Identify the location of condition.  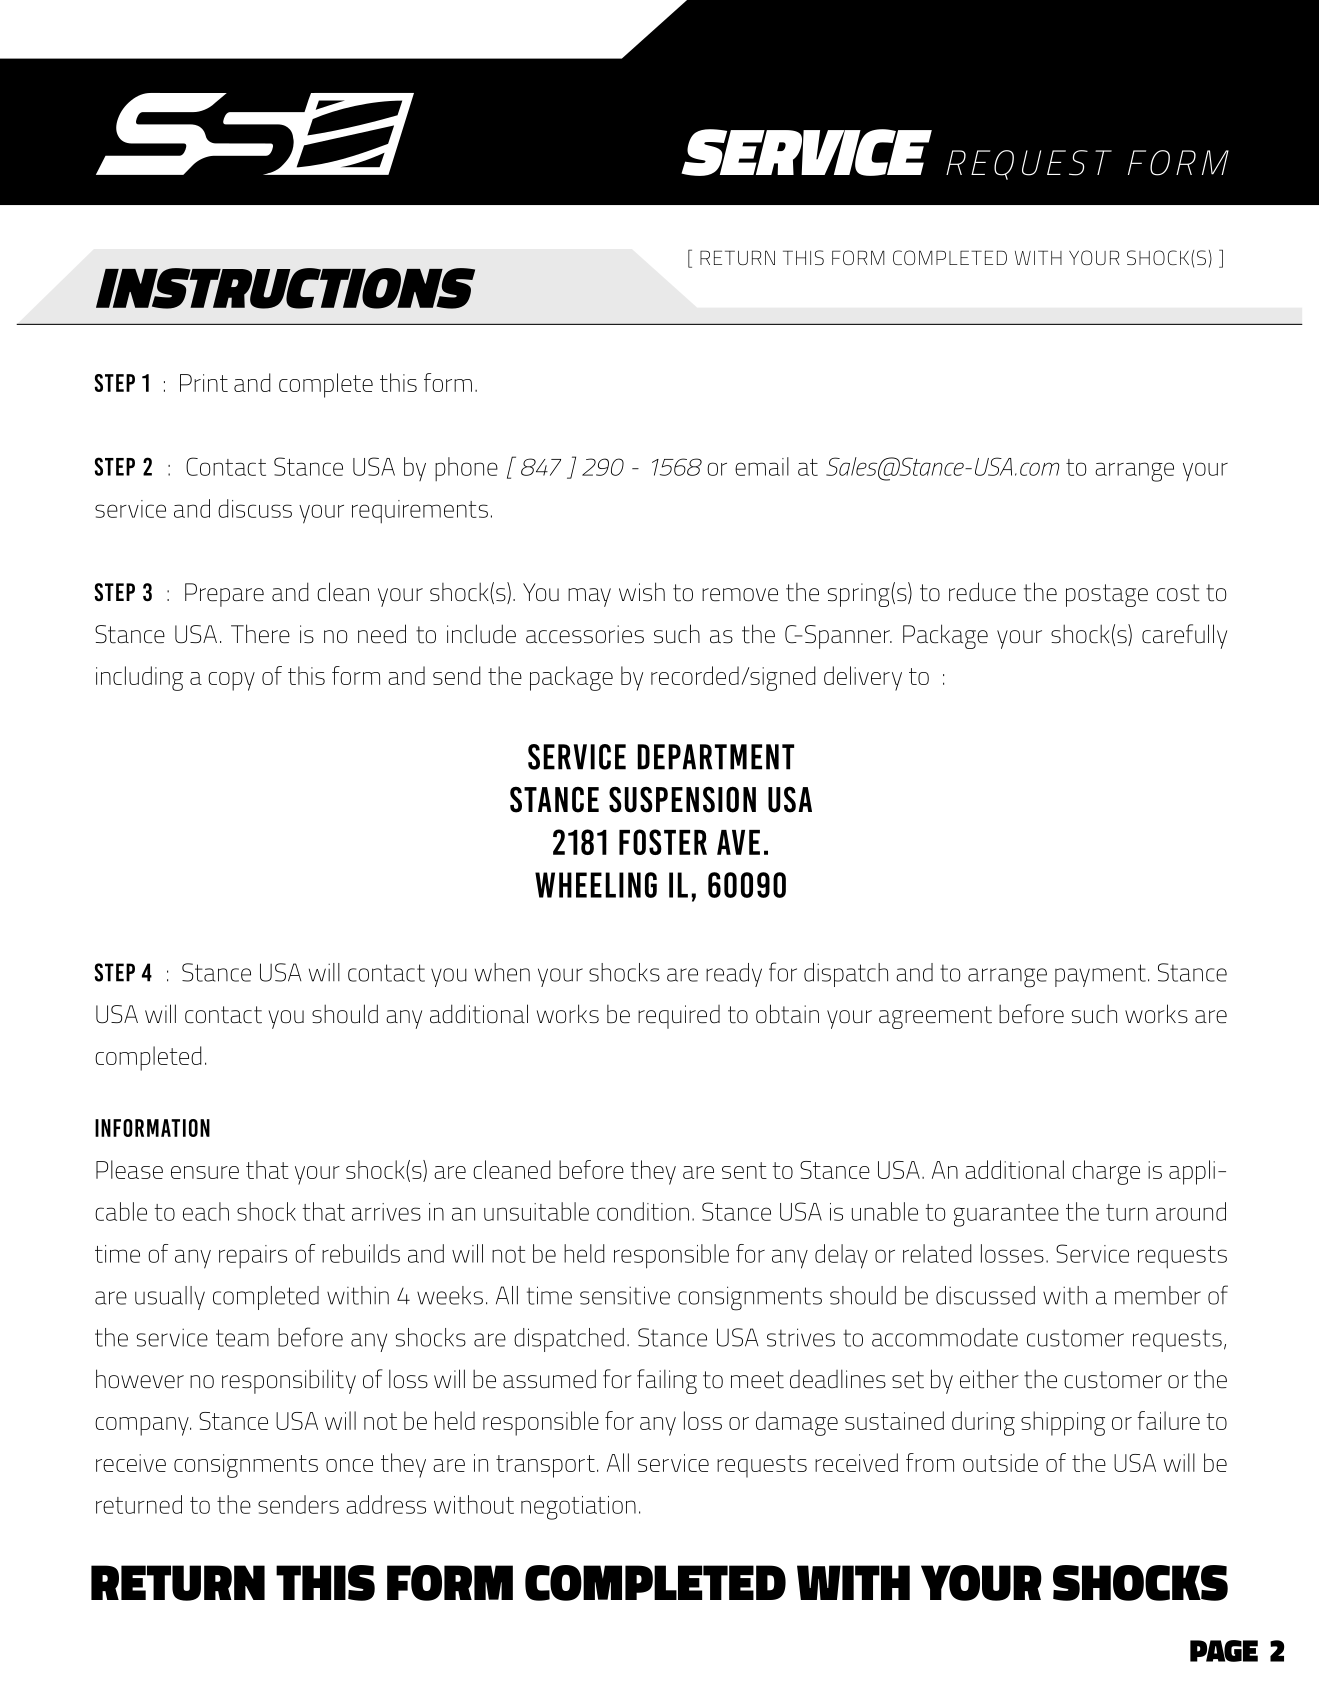
(643, 1211).
